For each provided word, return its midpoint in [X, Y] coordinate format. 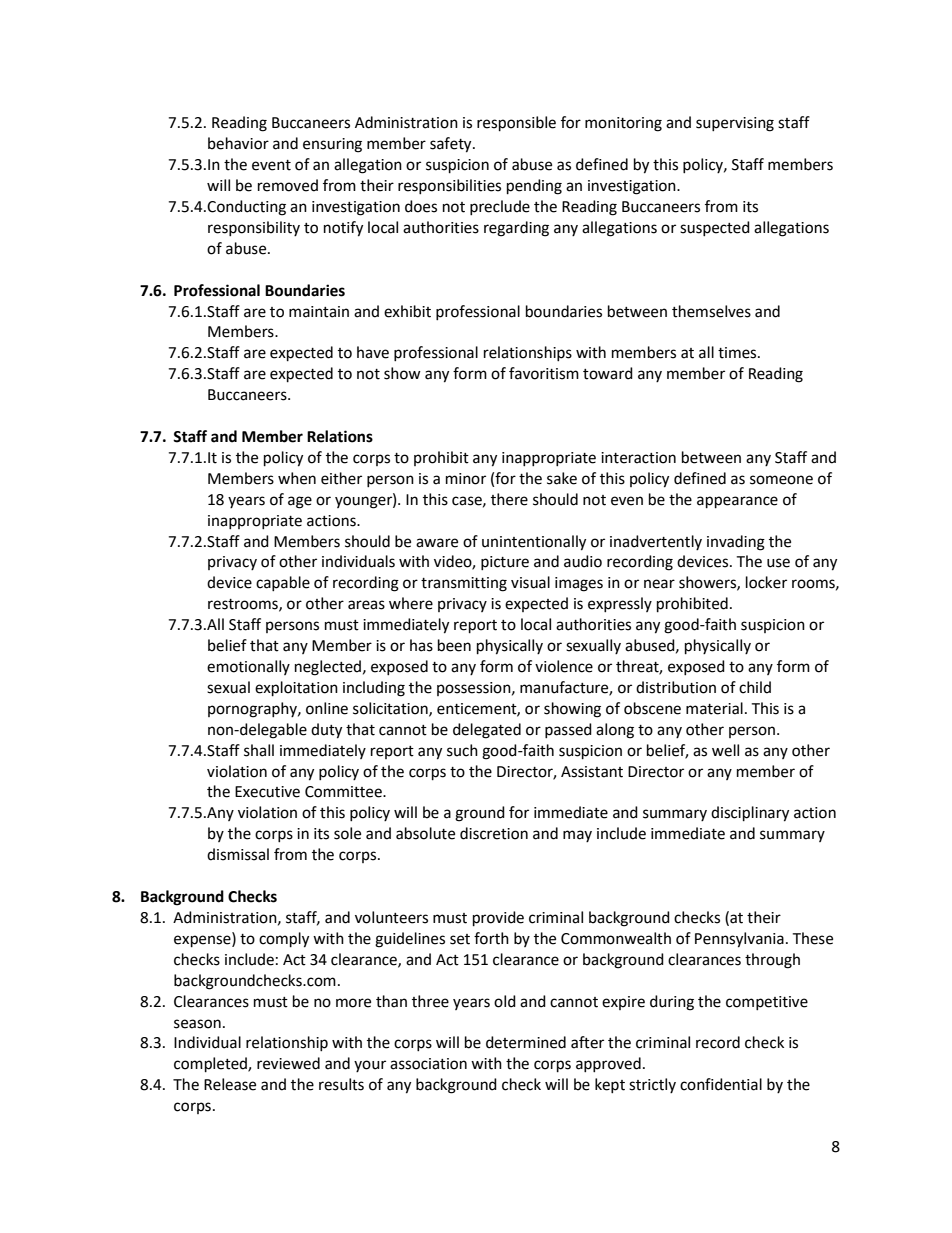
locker [766, 582]
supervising [735, 124]
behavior [238, 143]
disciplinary [750, 814]
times [738, 353]
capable [283, 583]
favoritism [544, 373]
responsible [516, 124]
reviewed [288, 1063]
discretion [494, 833]
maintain [319, 312]
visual [530, 582]
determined [526, 1042]
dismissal [238, 854]
